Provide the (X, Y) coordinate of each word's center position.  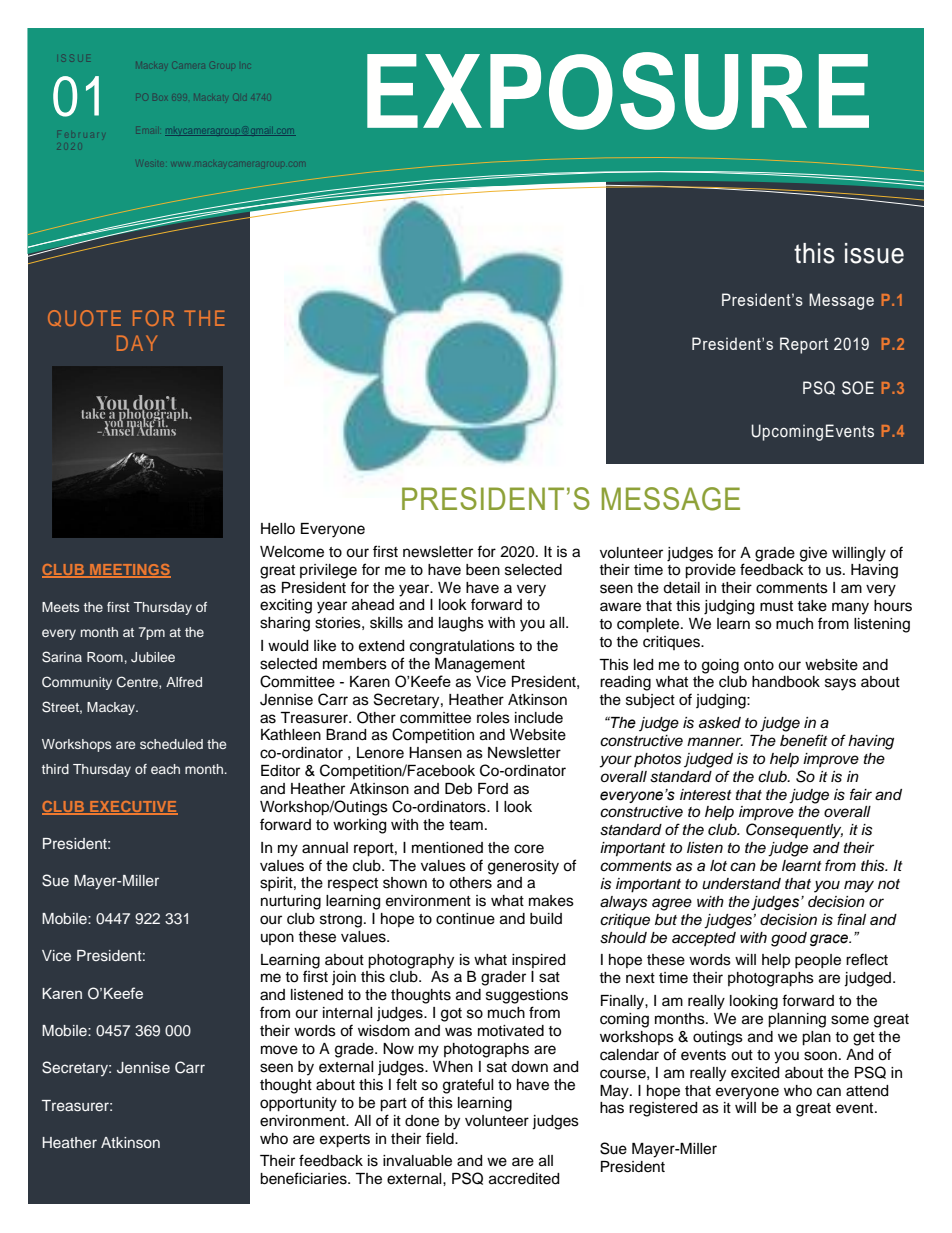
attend (867, 1091)
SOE (858, 388)
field (441, 1138)
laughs (461, 624)
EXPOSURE (618, 91)
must (776, 606)
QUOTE (84, 318)
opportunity (298, 1104)
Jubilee (153, 657)
